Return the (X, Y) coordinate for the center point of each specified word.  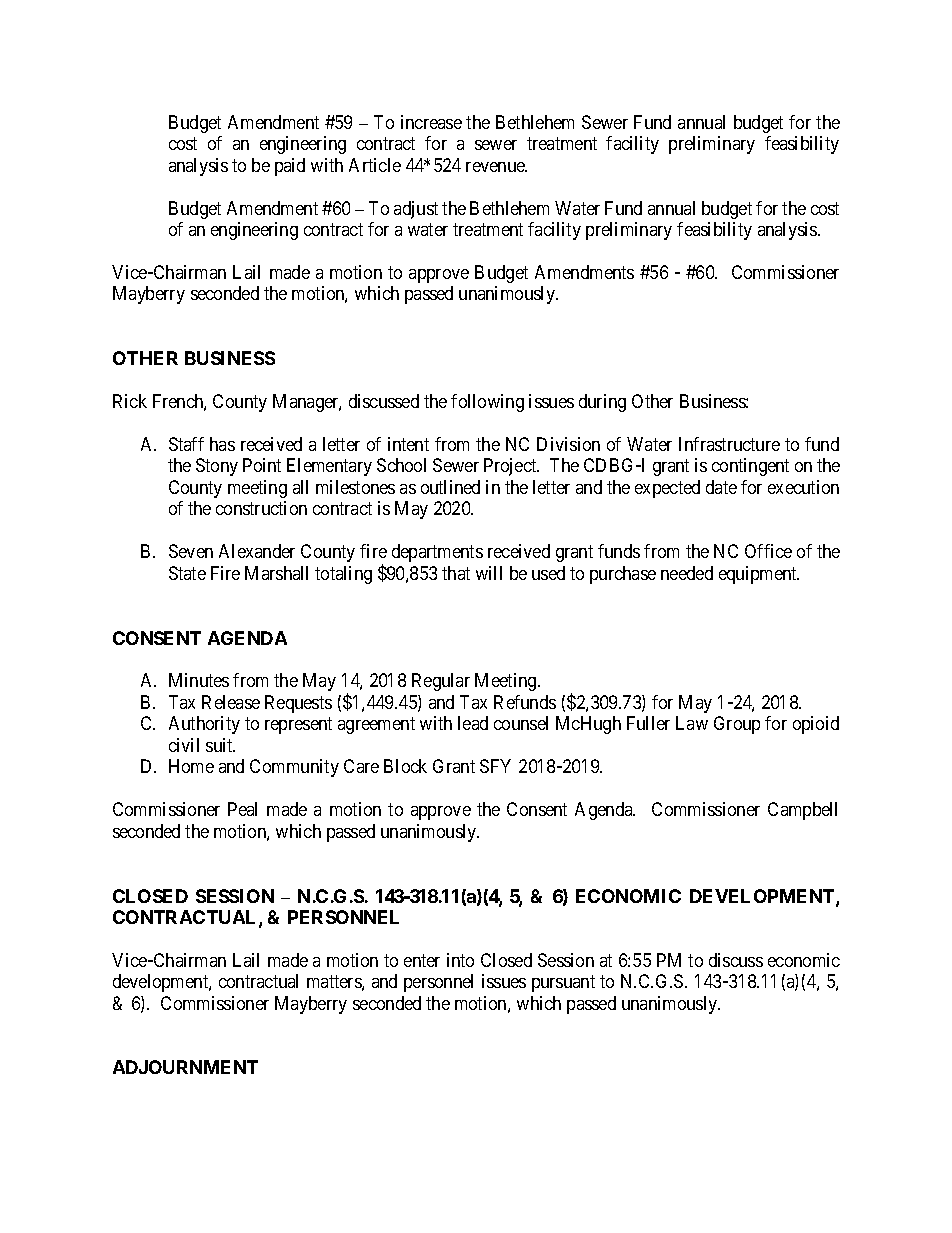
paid (290, 167)
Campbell (802, 811)
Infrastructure (729, 444)
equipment (759, 575)
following (487, 403)
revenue (496, 167)
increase (431, 122)
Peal (242, 809)
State (187, 573)
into (460, 960)
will (489, 573)
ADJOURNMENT (185, 1067)
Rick (130, 401)
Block (405, 766)
